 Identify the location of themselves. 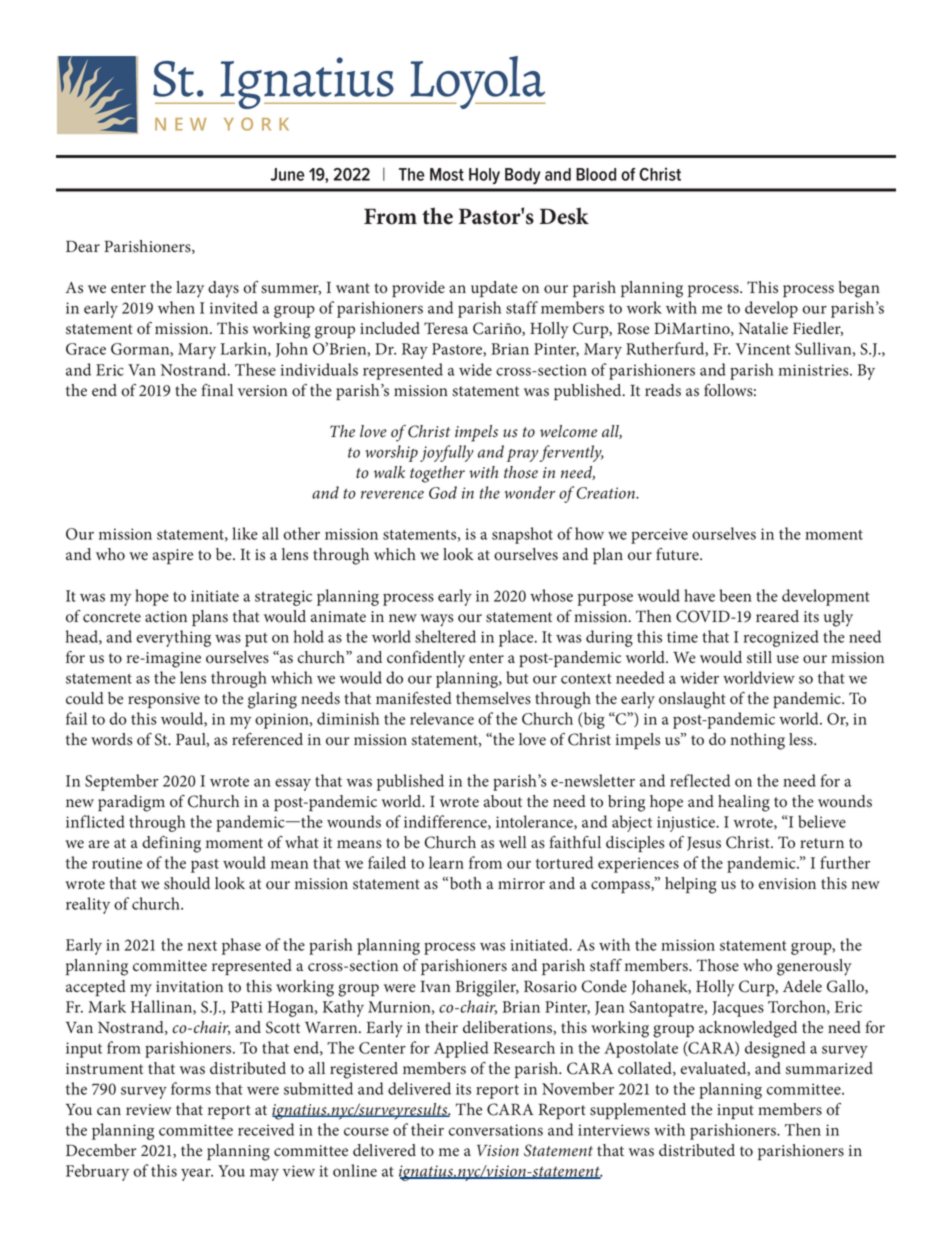
(493, 698).
